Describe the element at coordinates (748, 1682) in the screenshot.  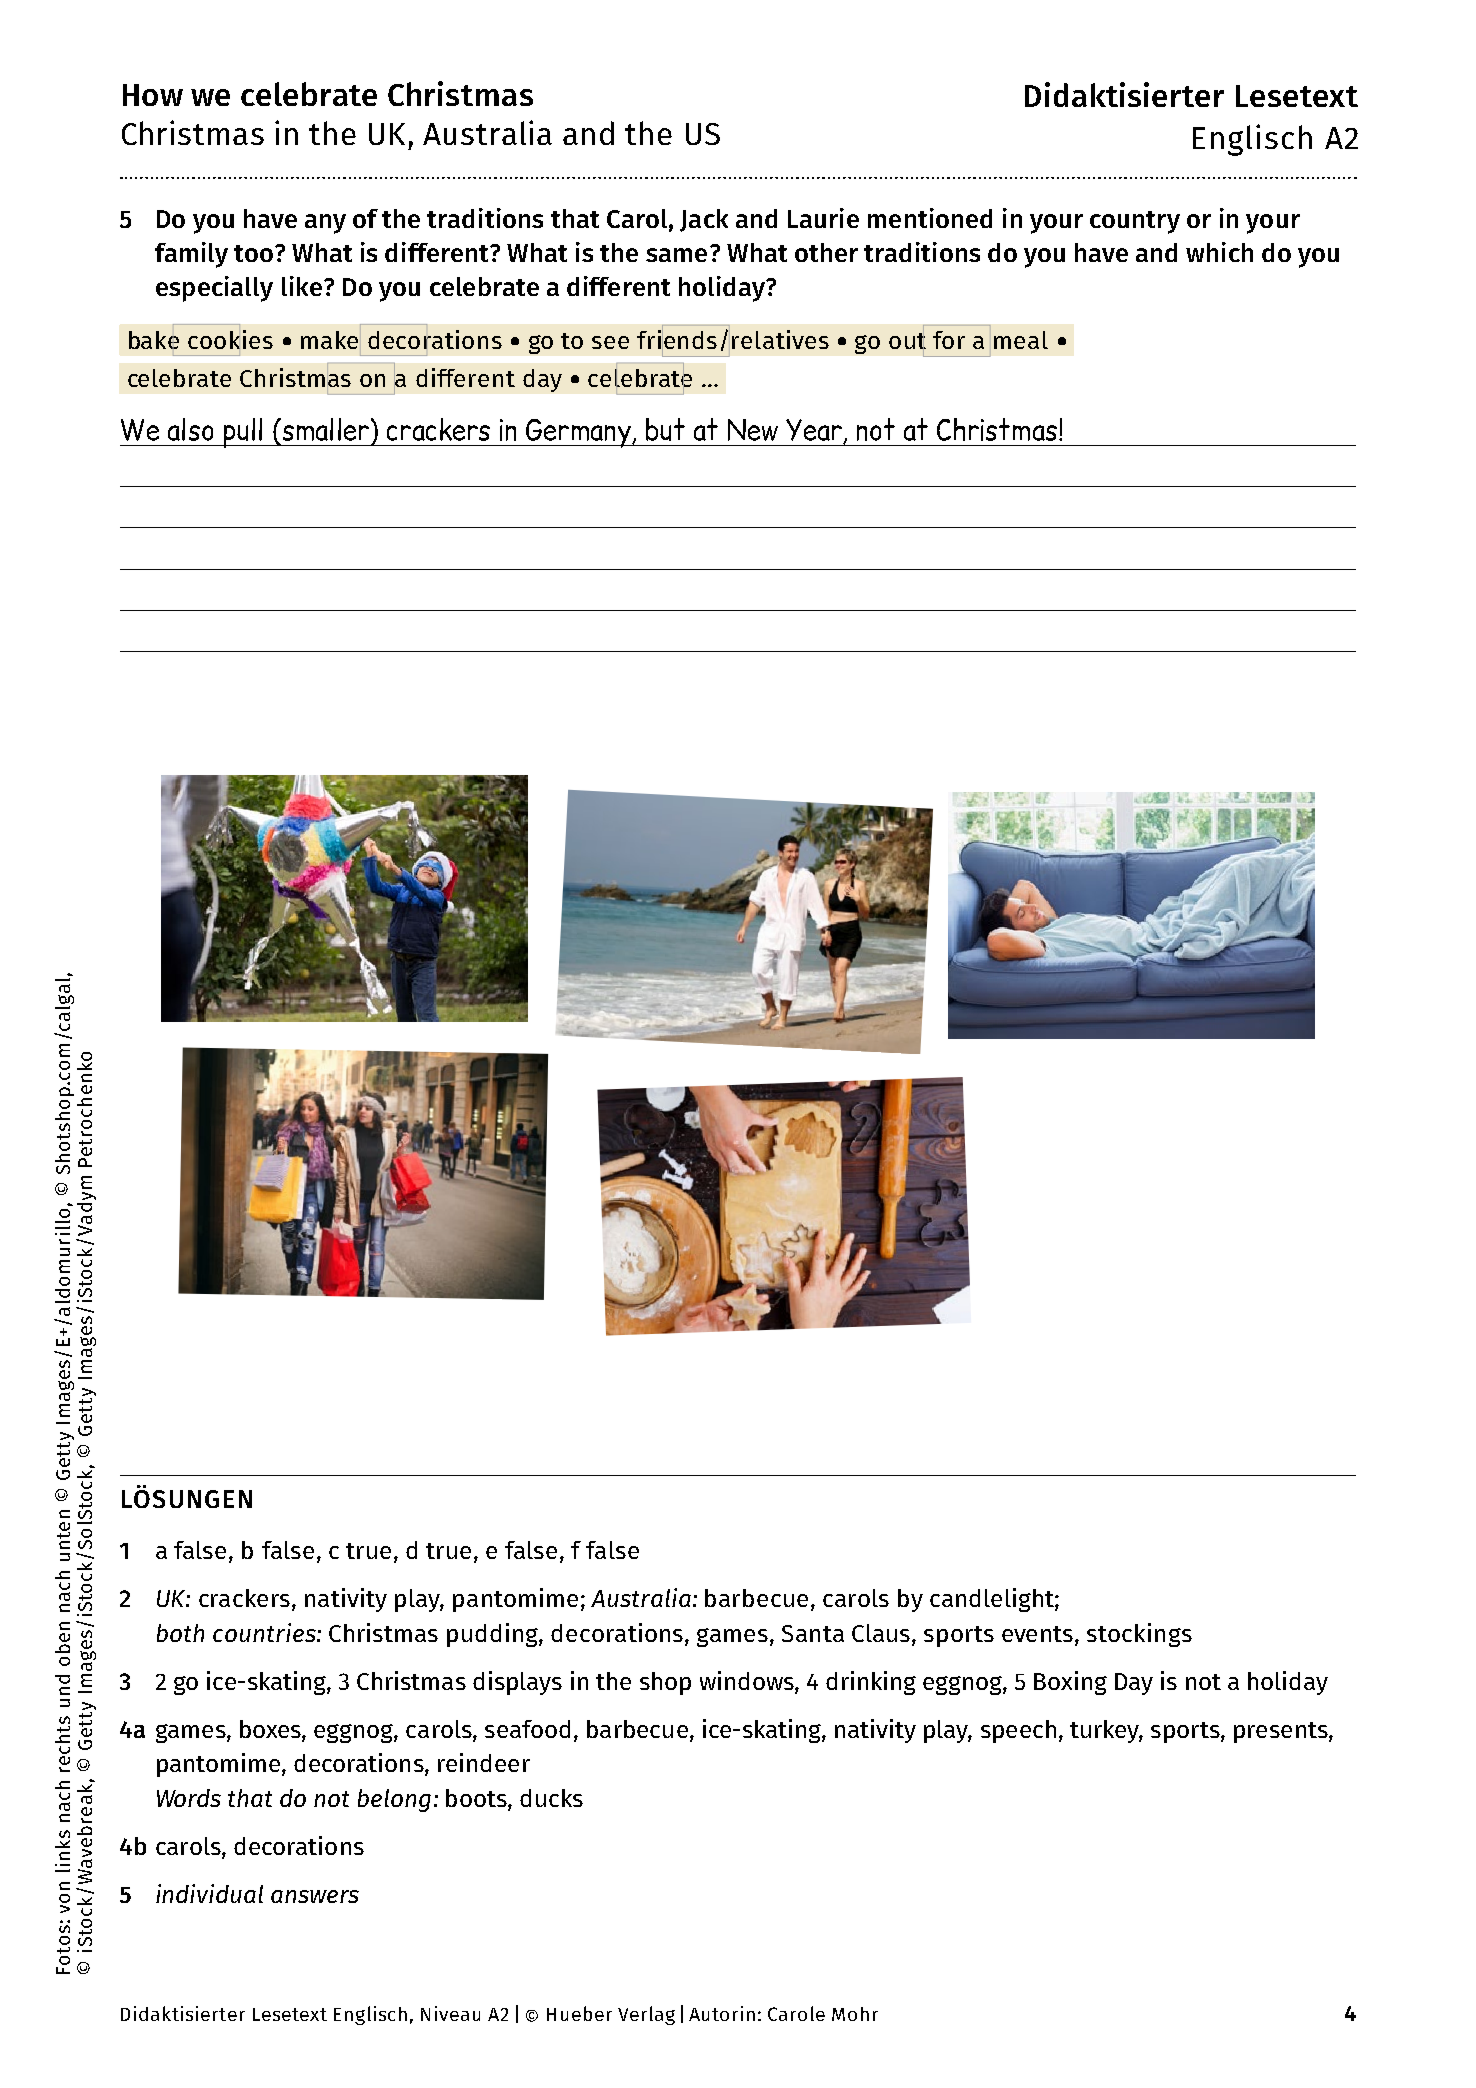
I see `windows` at that location.
